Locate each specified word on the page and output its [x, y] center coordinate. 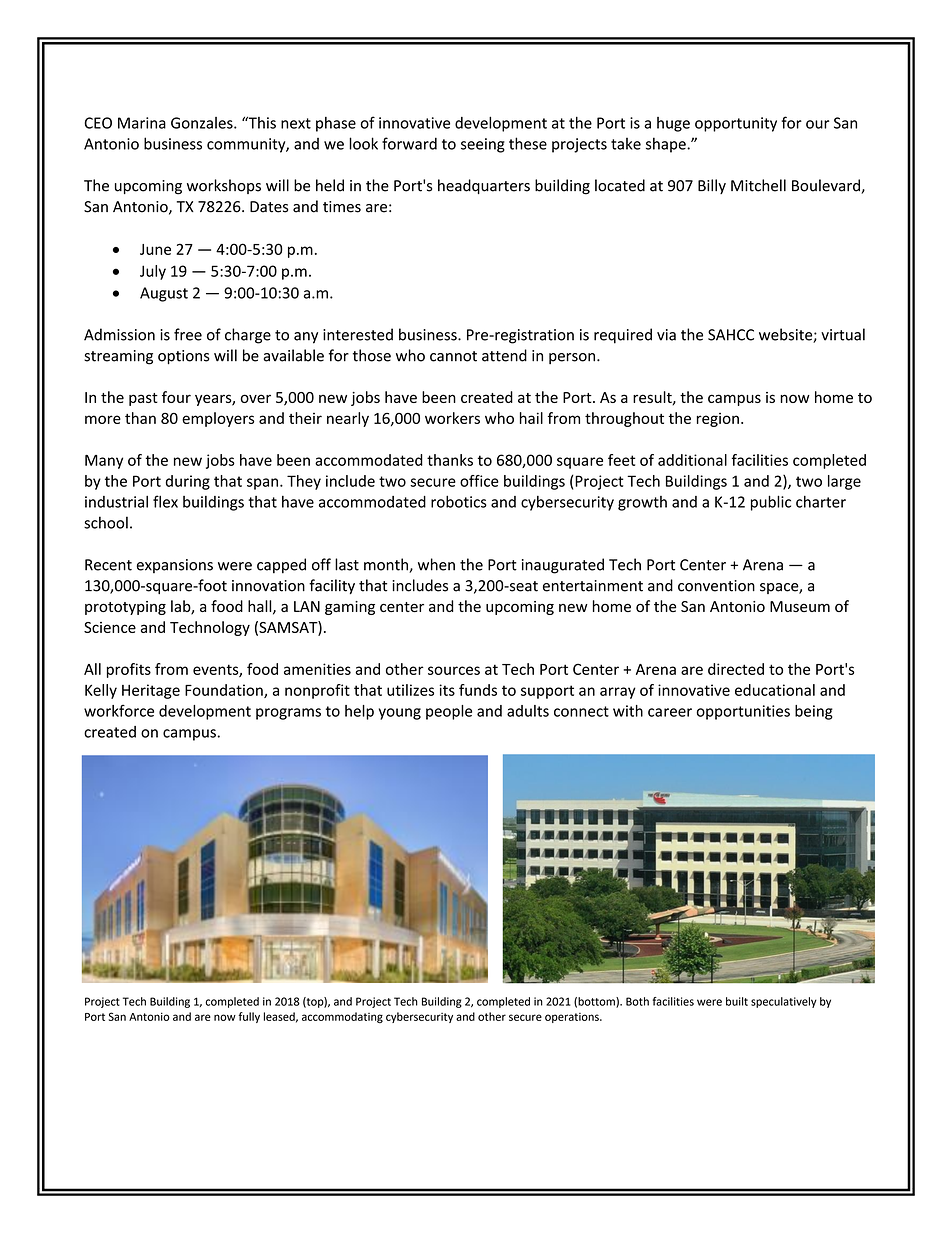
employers [218, 419]
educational [775, 690]
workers [452, 418]
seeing [483, 145]
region [718, 420]
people [449, 712]
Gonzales [203, 123]
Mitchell [758, 185]
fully [249, 1017]
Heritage [151, 691]
